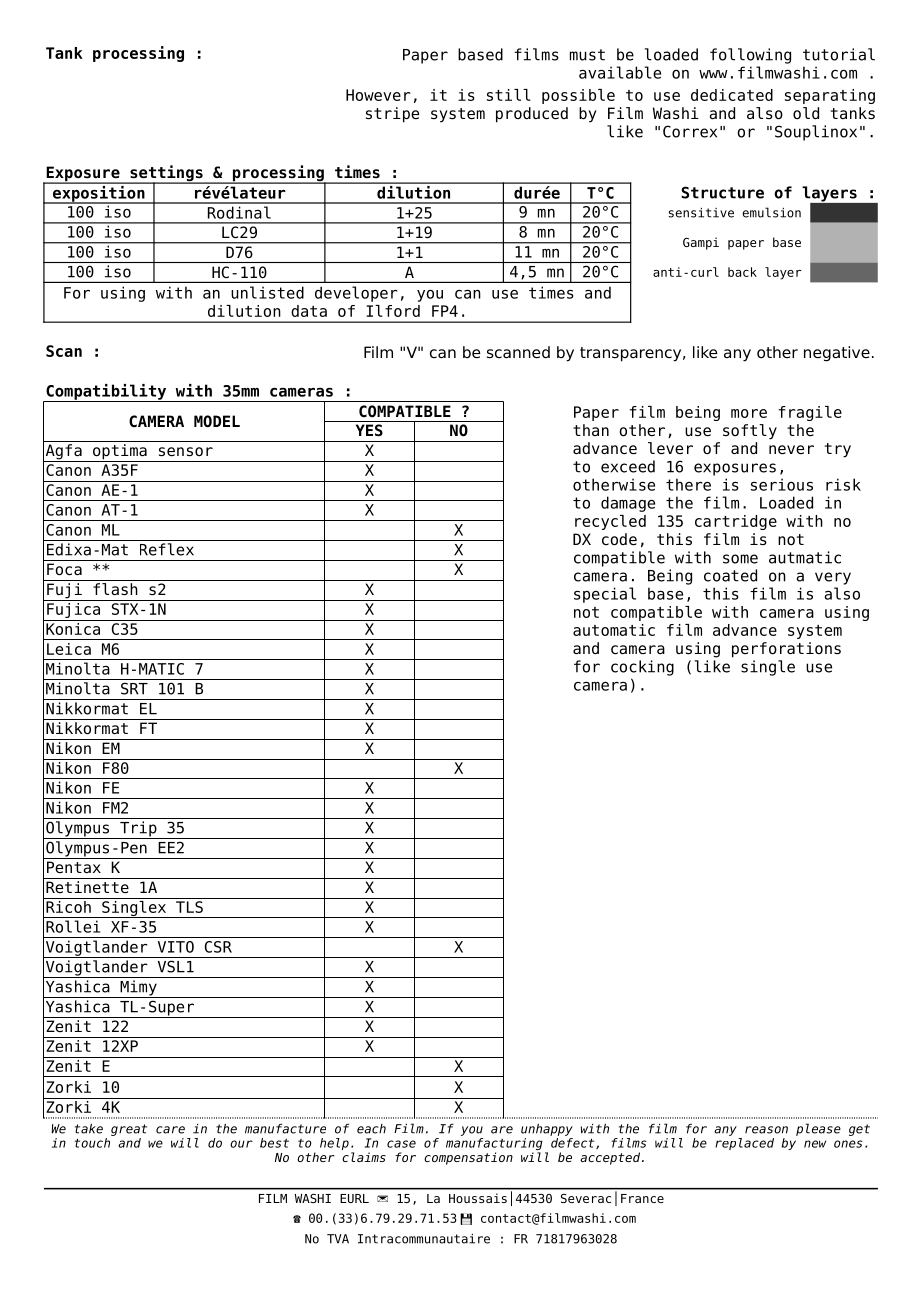 The image size is (924, 1308). What do you see at coordinates (786, 650) in the screenshot?
I see `perforations` at bounding box center [786, 650].
